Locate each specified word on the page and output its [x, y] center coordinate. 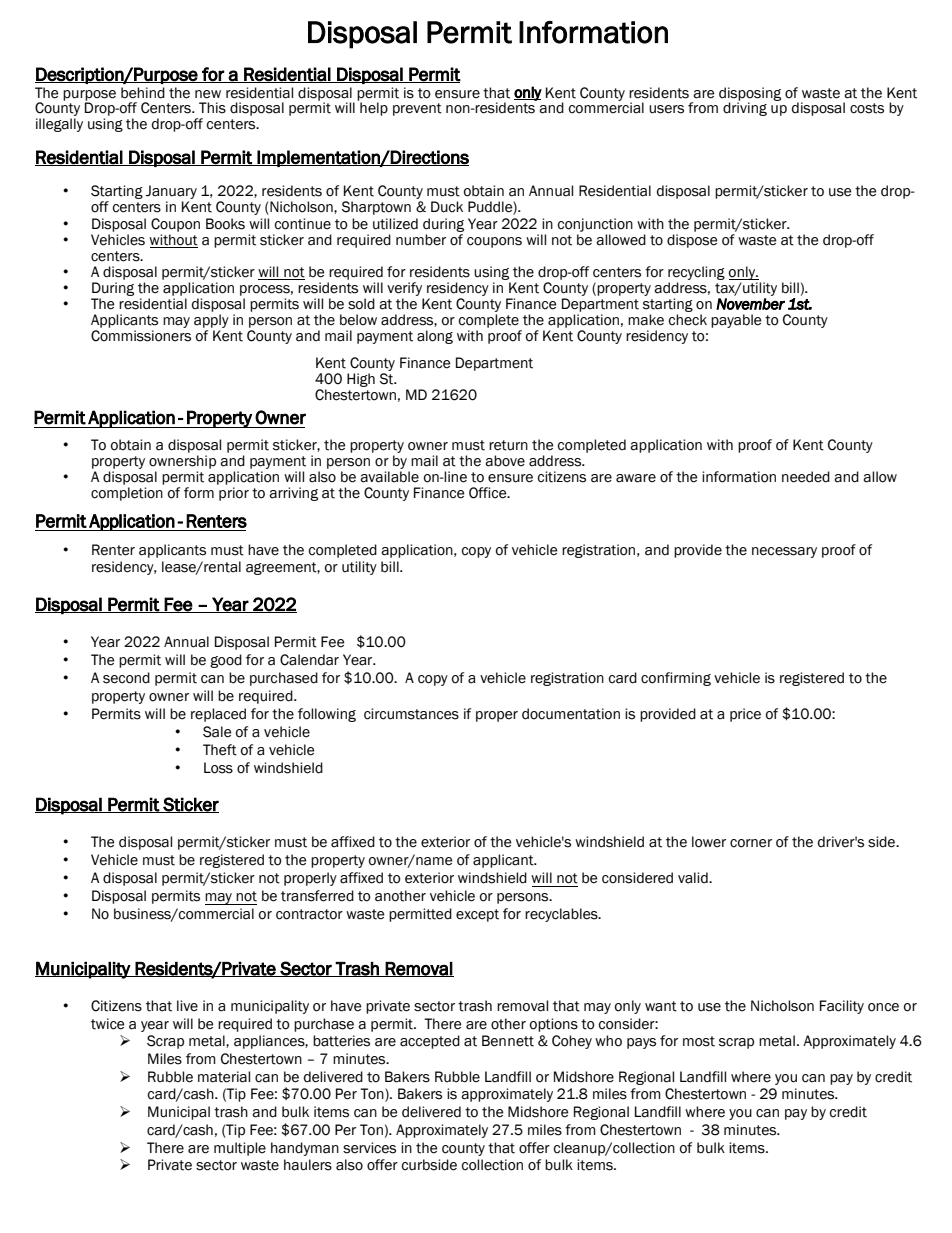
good [226, 661]
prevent [417, 109]
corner [751, 843]
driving [745, 109]
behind [143, 93]
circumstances [411, 714]
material [224, 1077]
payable [736, 321]
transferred [317, 896]
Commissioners [141, 336]
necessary [784, 552]
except [477, 915]
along [435, 337]
